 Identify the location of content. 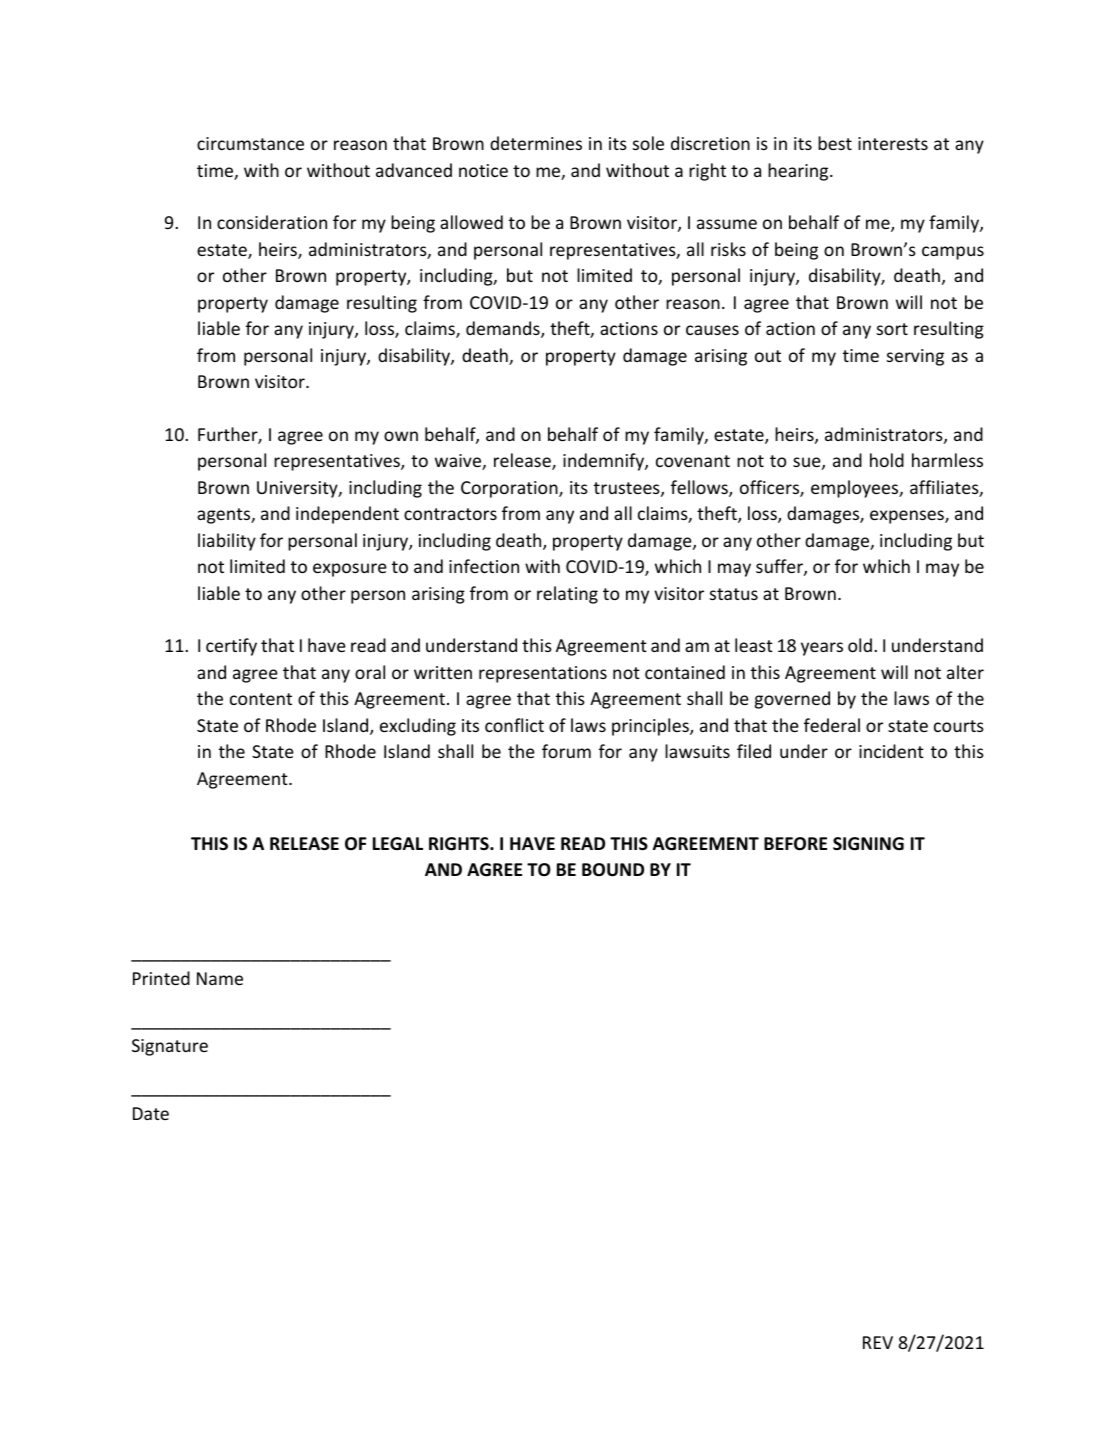
(261, 699).
